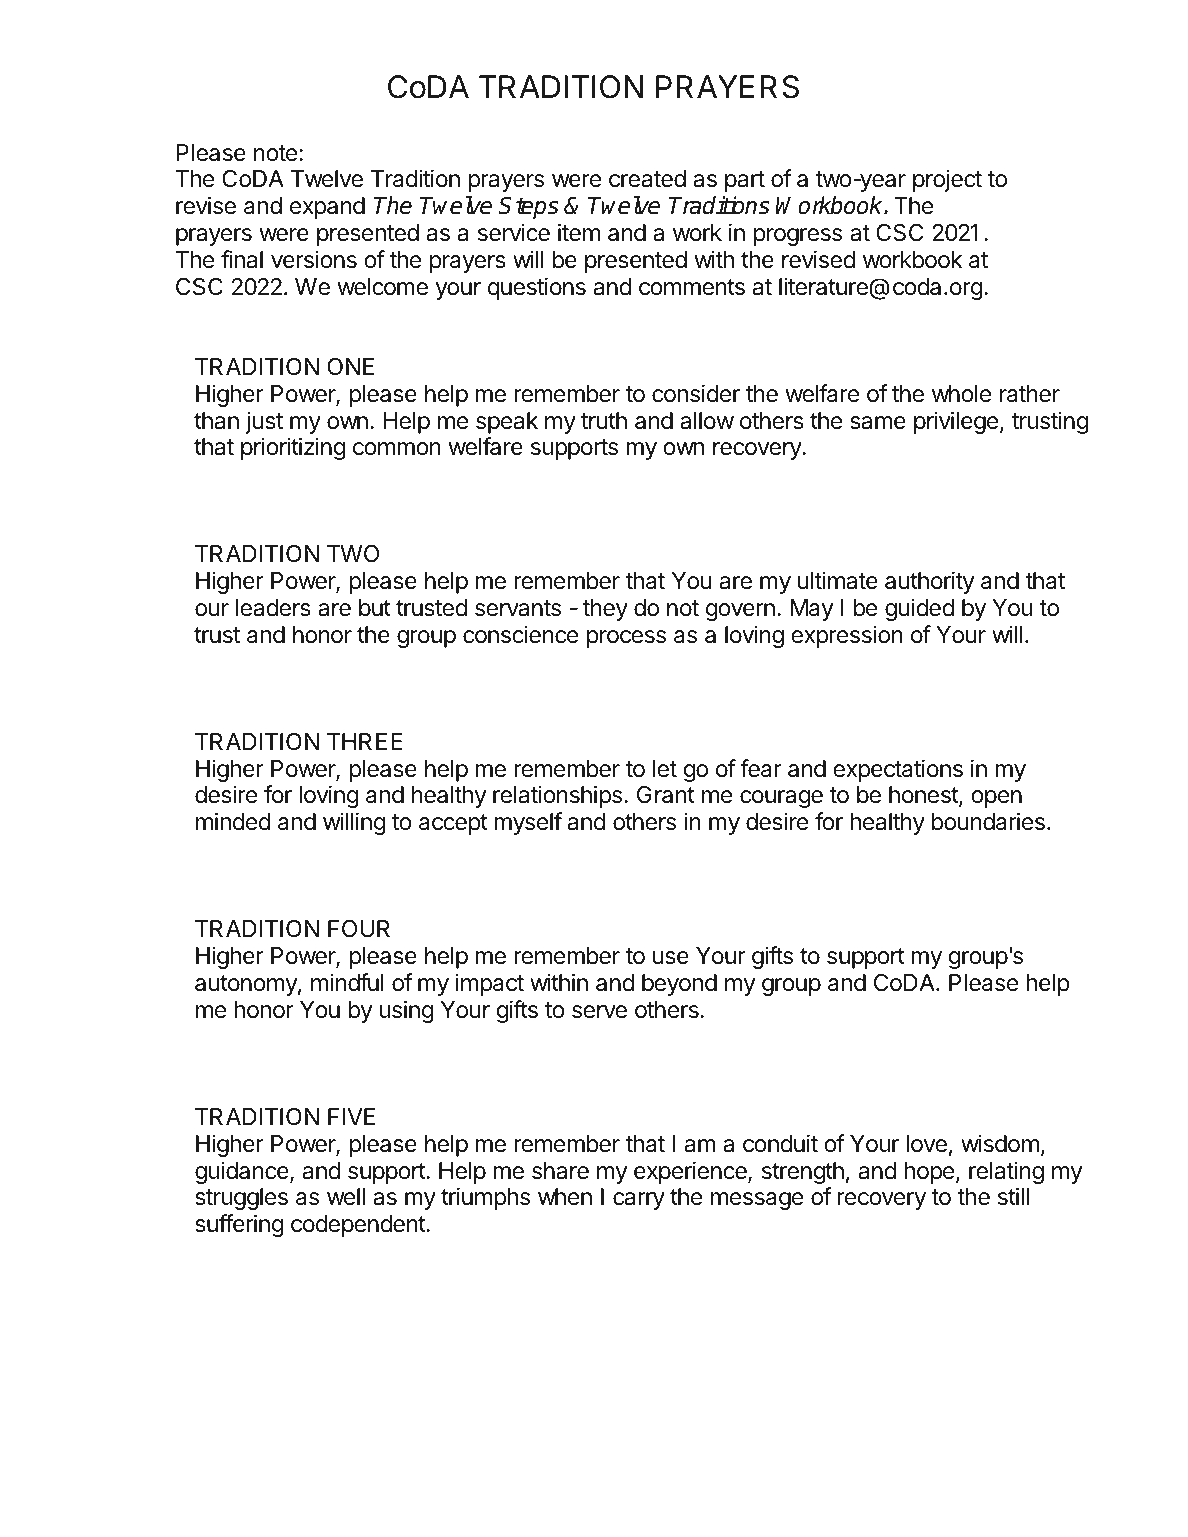 This page has height=1537, width=1188. What do you see at coordinates (347, 982) in the page?
I see `mindful` at bounding box center [347, 982].
